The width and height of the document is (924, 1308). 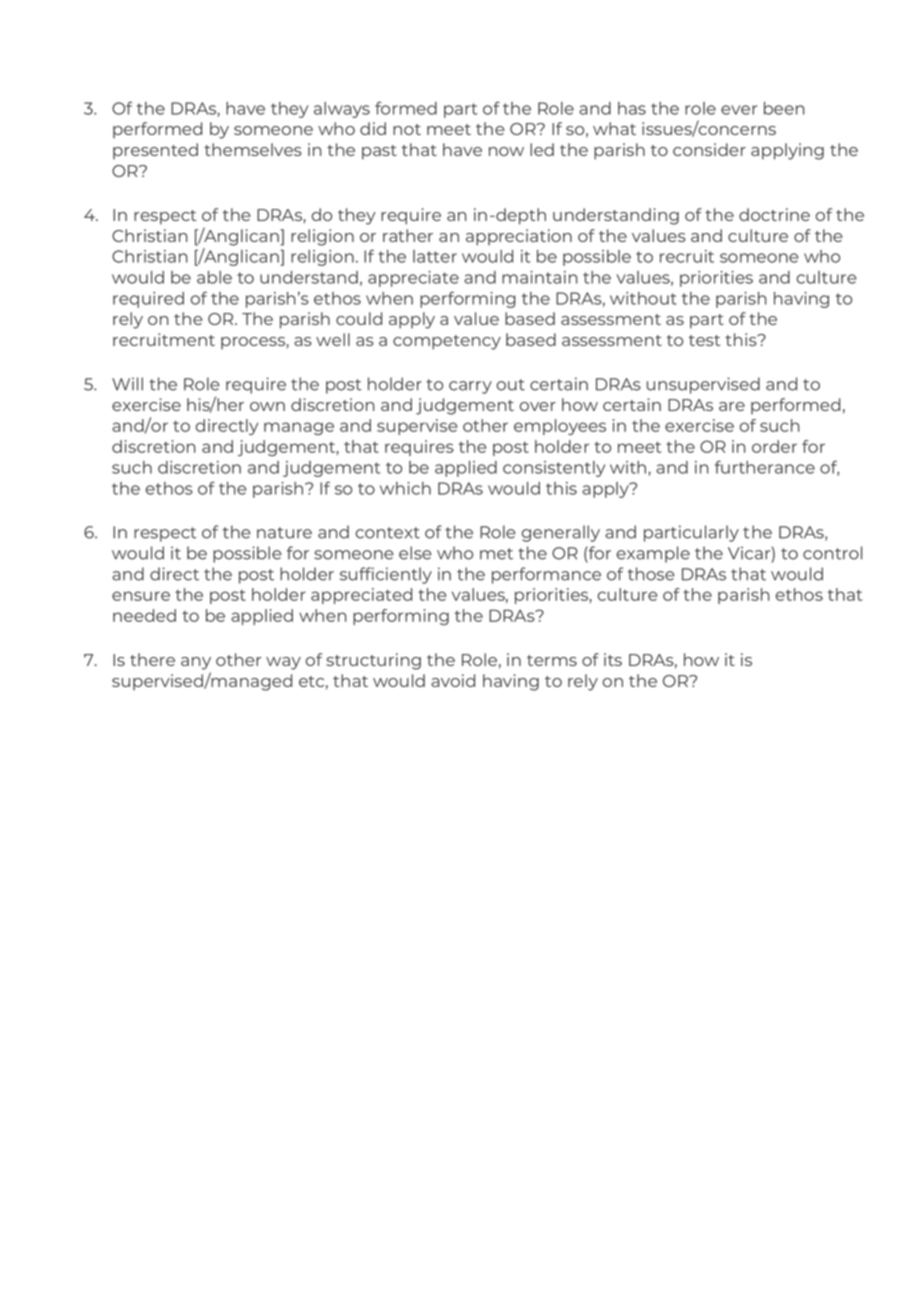 I want to click on any, so click(x=196, y=663).
